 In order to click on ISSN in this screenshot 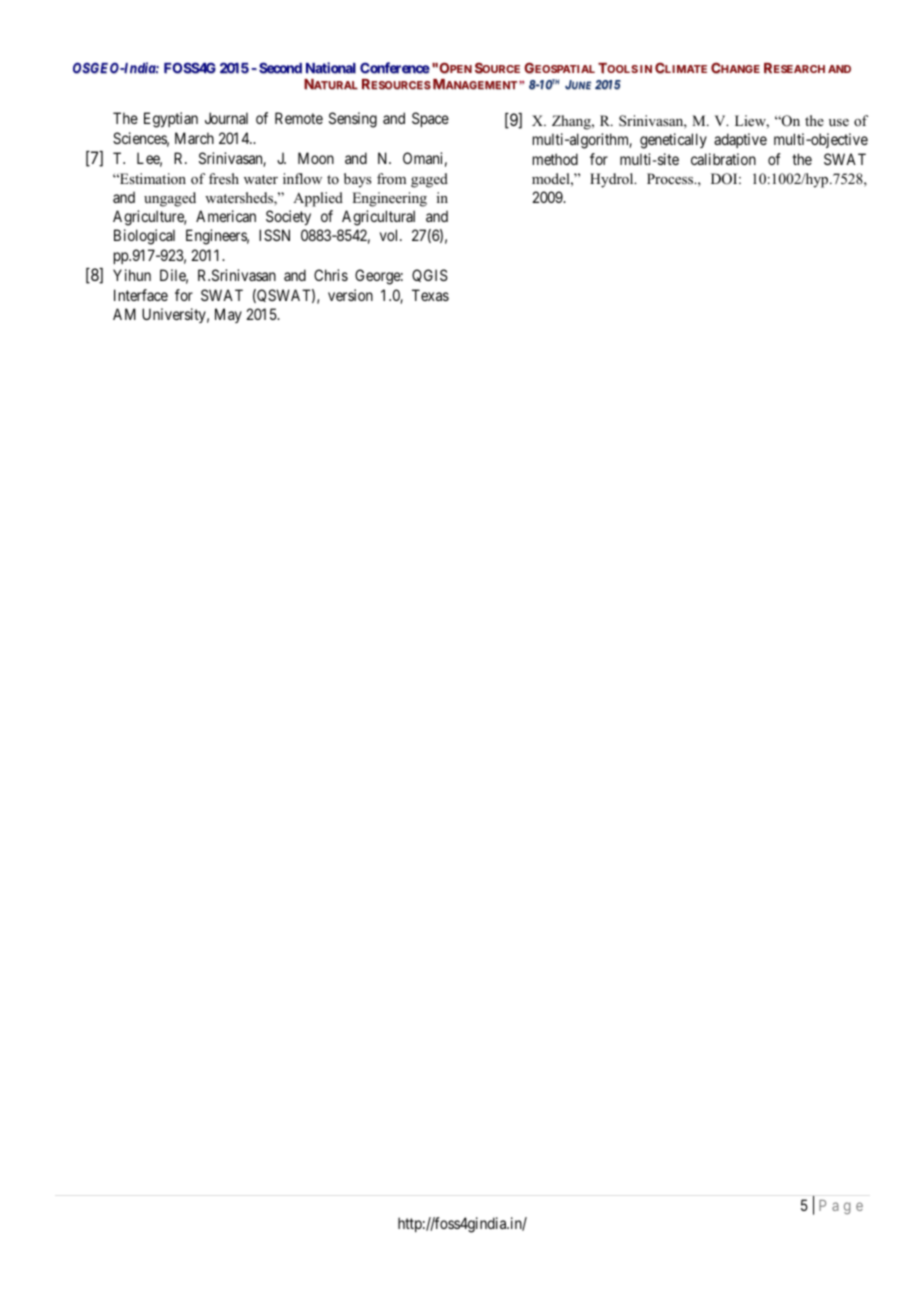, I will do `click(274, 235)`.
